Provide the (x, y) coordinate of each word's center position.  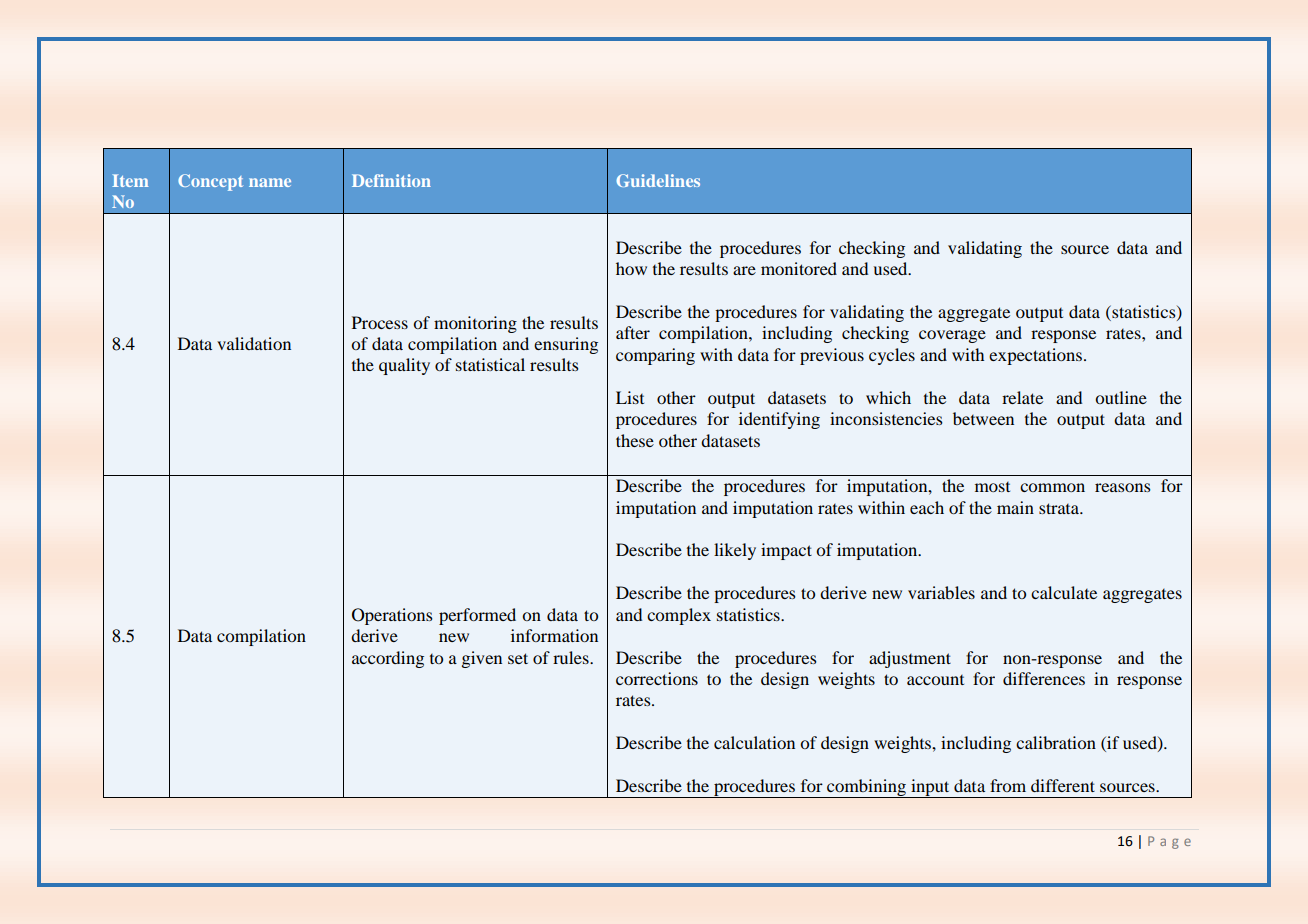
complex (679, 616)
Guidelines (658, 180)
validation (254, 343)
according (388, 659)
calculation (754, 742)
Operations (392, 616)
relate (1022, 397)
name (270, 182)
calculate (1064, 592)
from (1008, 785)
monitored (799, 268)
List (630, 397)
